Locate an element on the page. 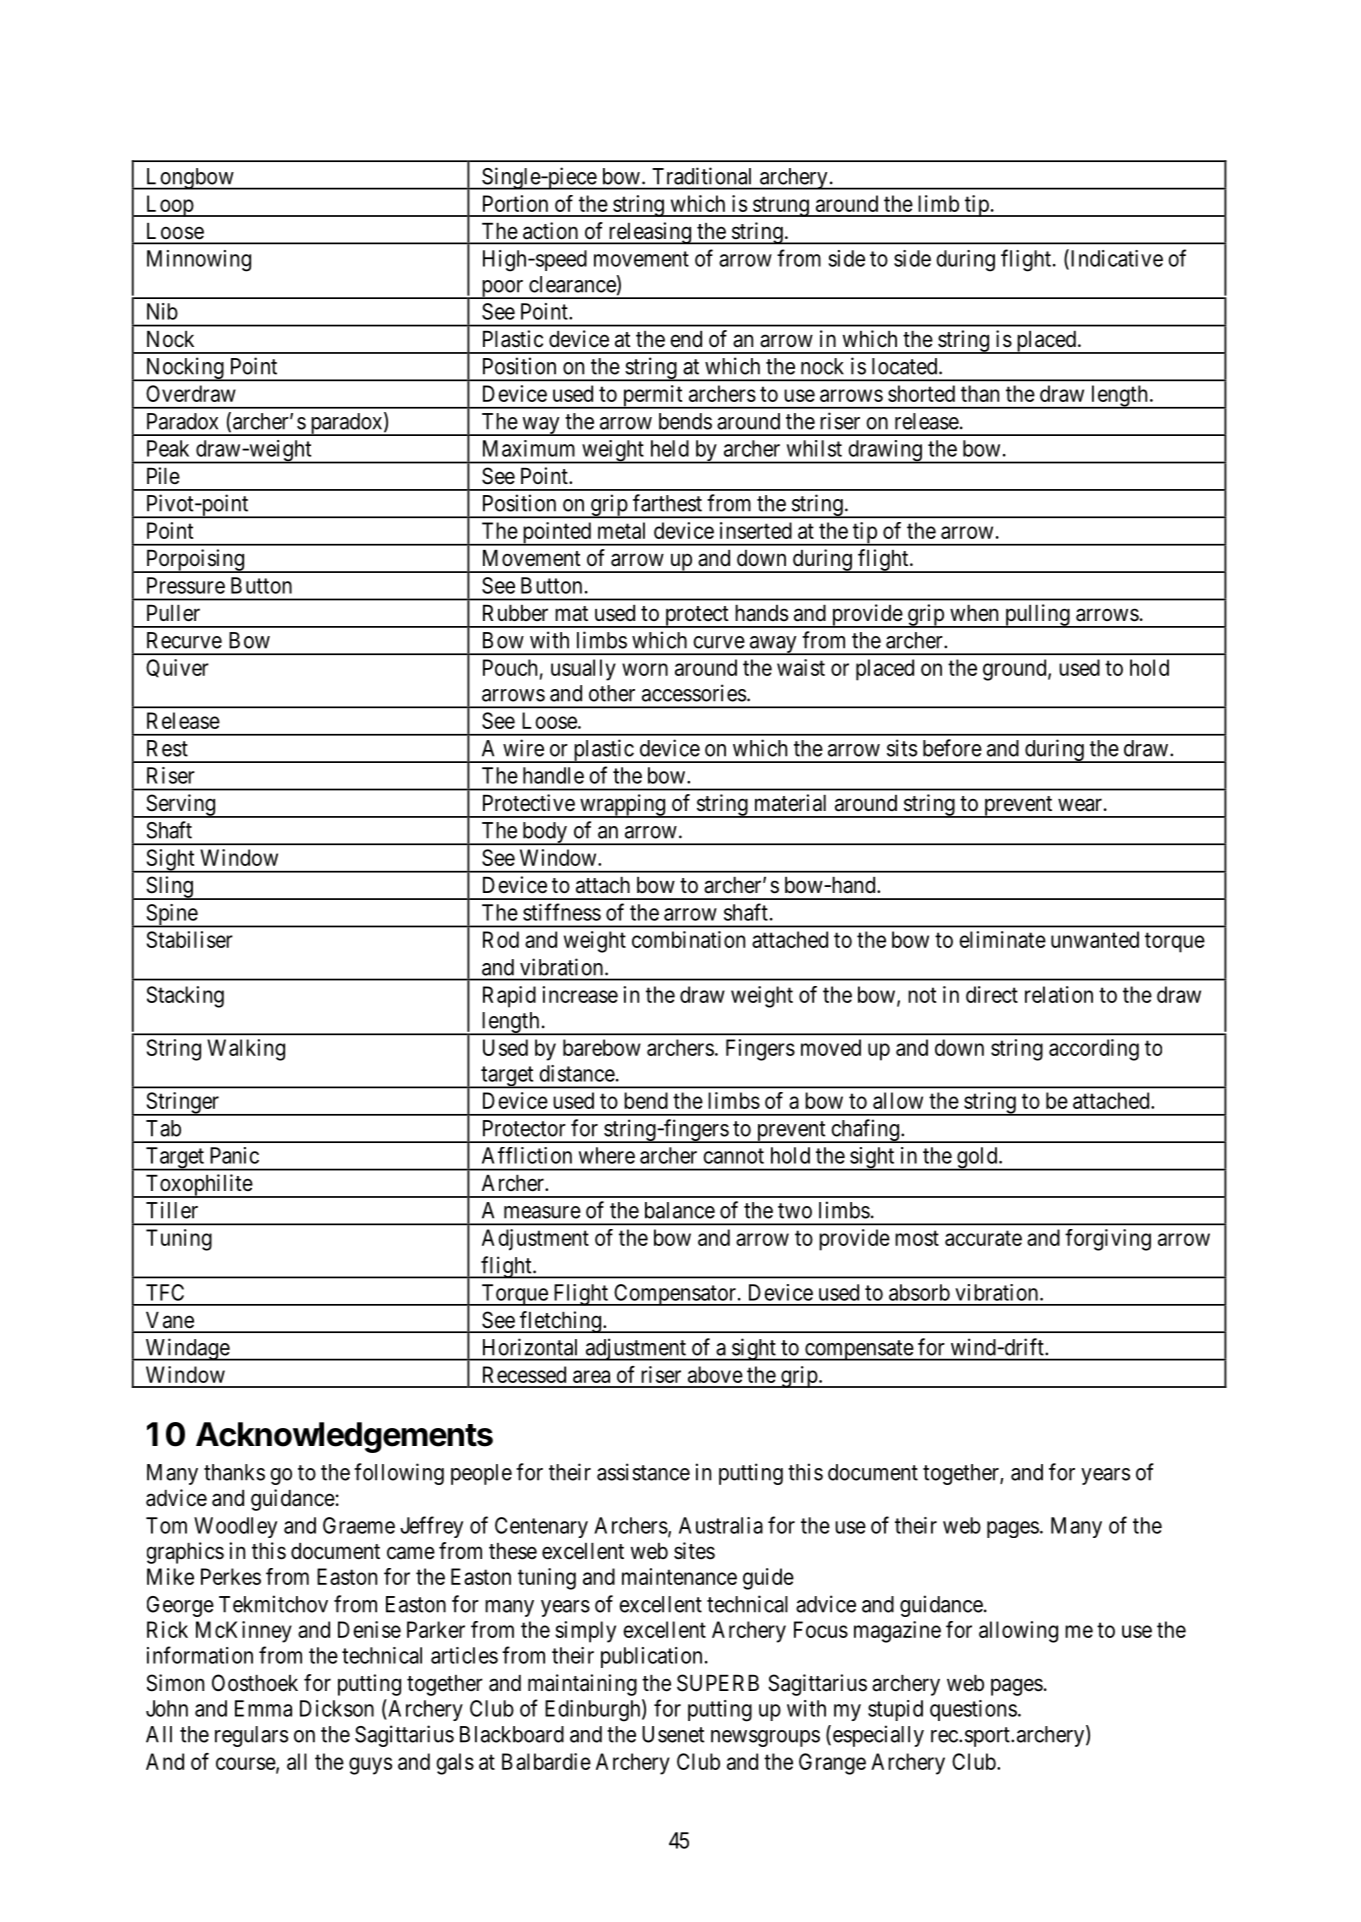 This image has height=1922, width=1361. Emma is located at coordinates (263, 1708).
